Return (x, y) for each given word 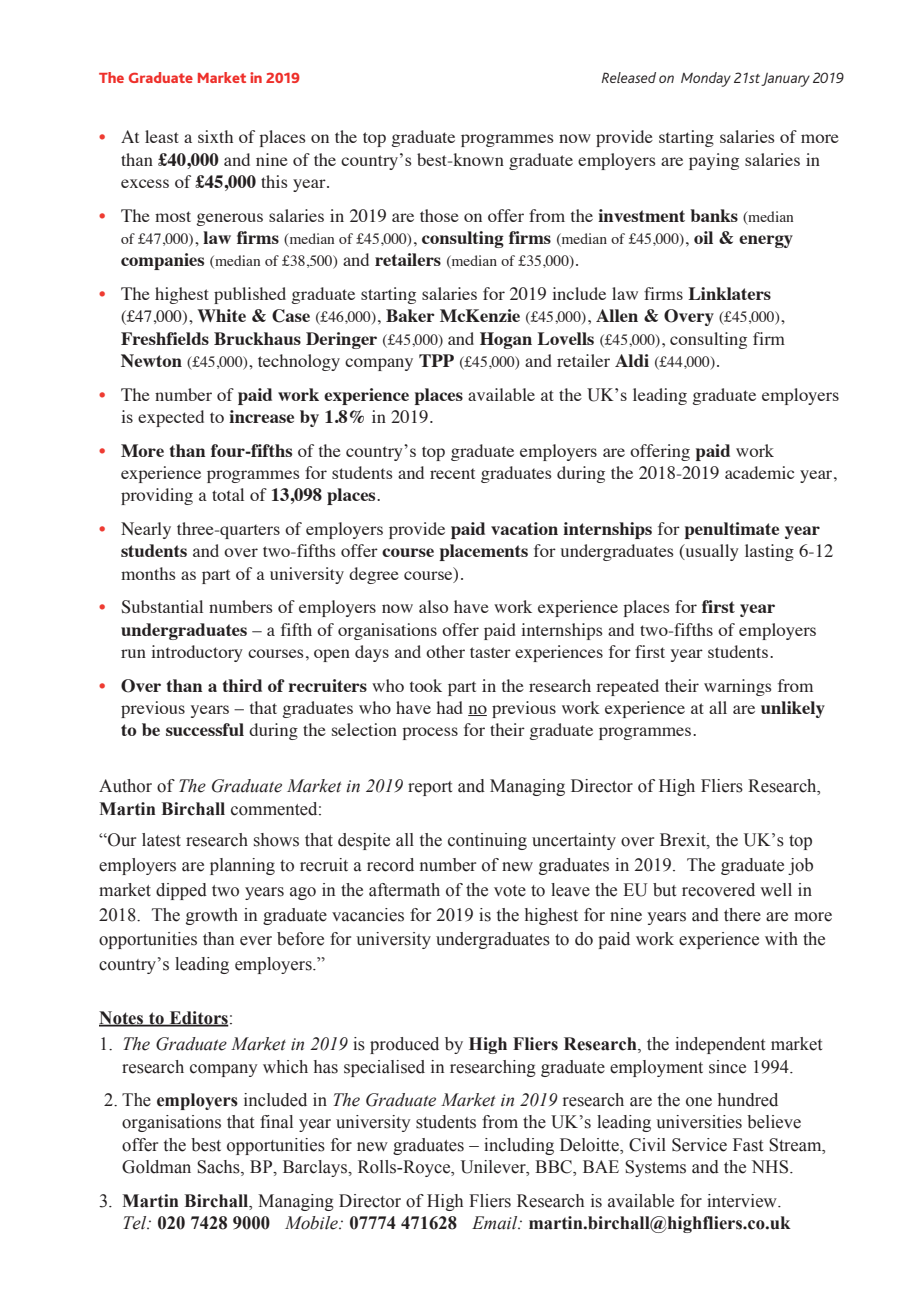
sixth (215, 136)
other (445, 651)
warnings (738, 687)
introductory (197, 653)
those (439, 215)
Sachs (219, 1168)
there (742, 915)
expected (171, 418)
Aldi (632, 360)
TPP (436, 360)
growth (212, 916)
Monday (706, 79)
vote (510, 891)
